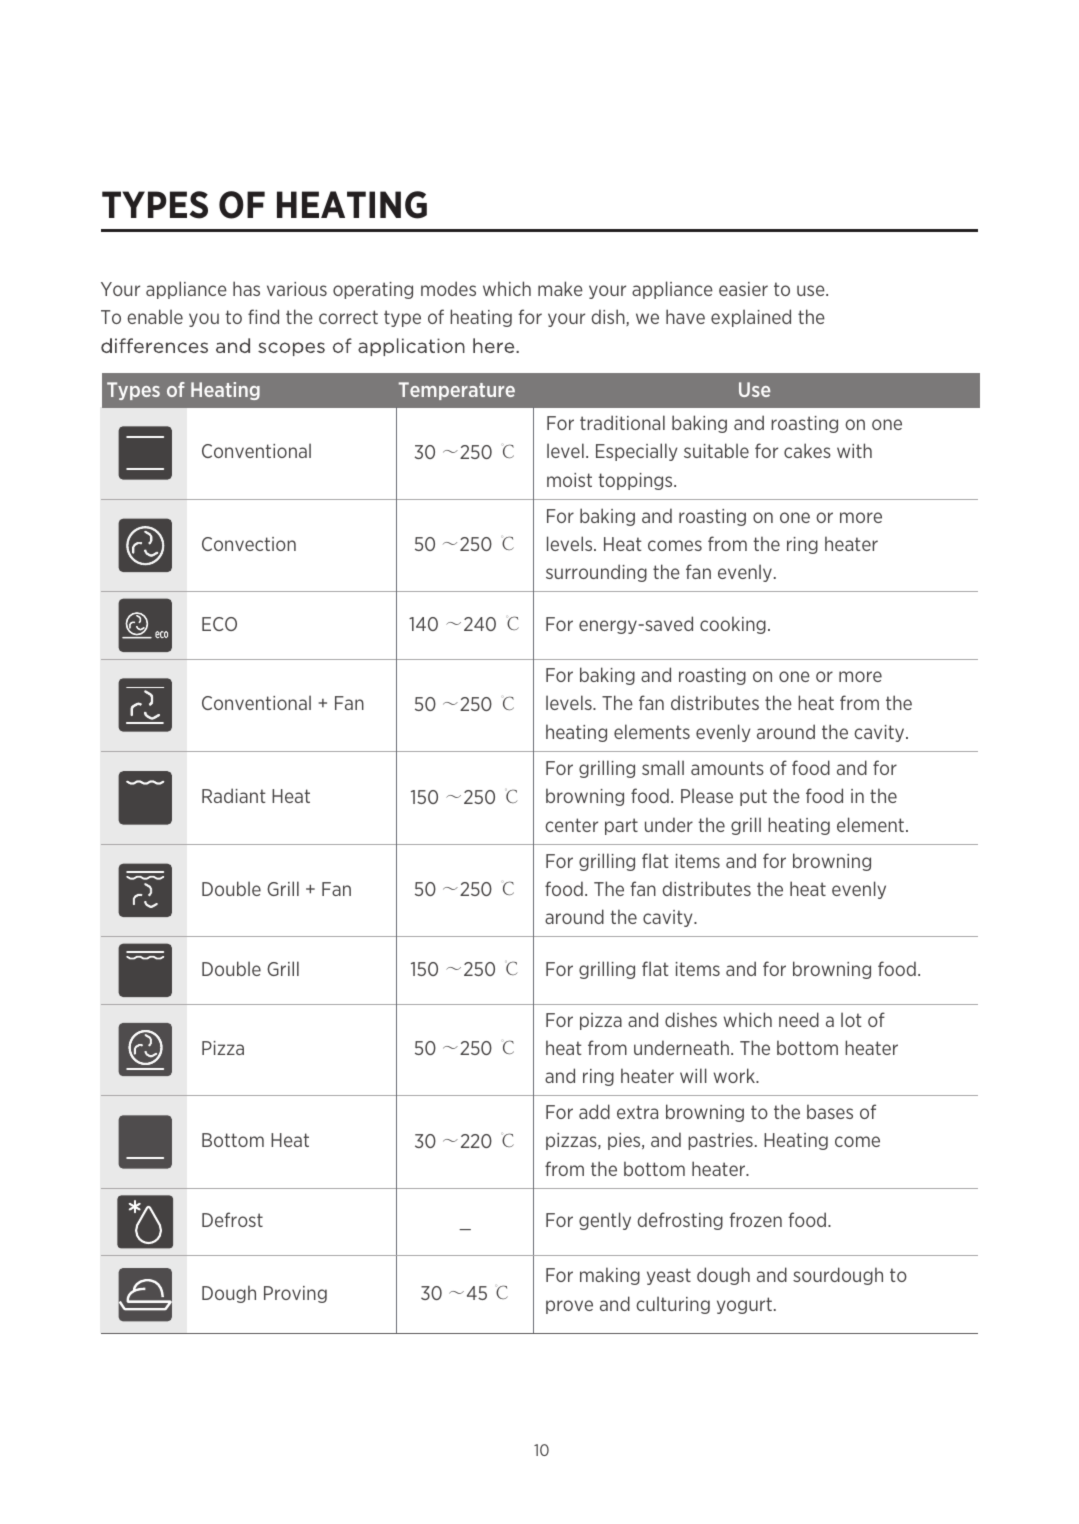 This screenshot has height=1524, width=1079. I want to click on surrounding, so click(596, 573).
